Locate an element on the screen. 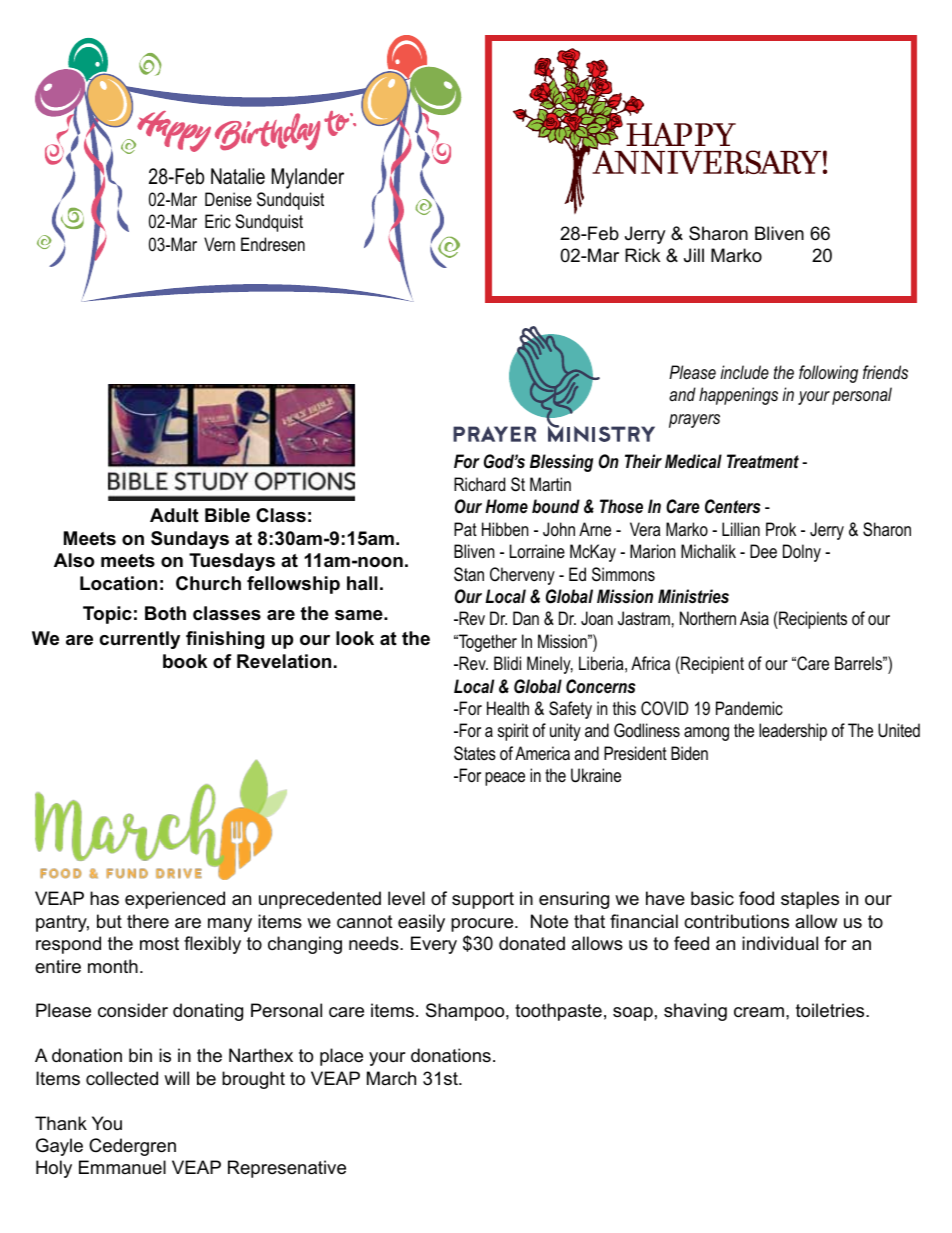 This screenshot has height=1233, width=952. Emmanuel is located at coordinates (122, 1167).
